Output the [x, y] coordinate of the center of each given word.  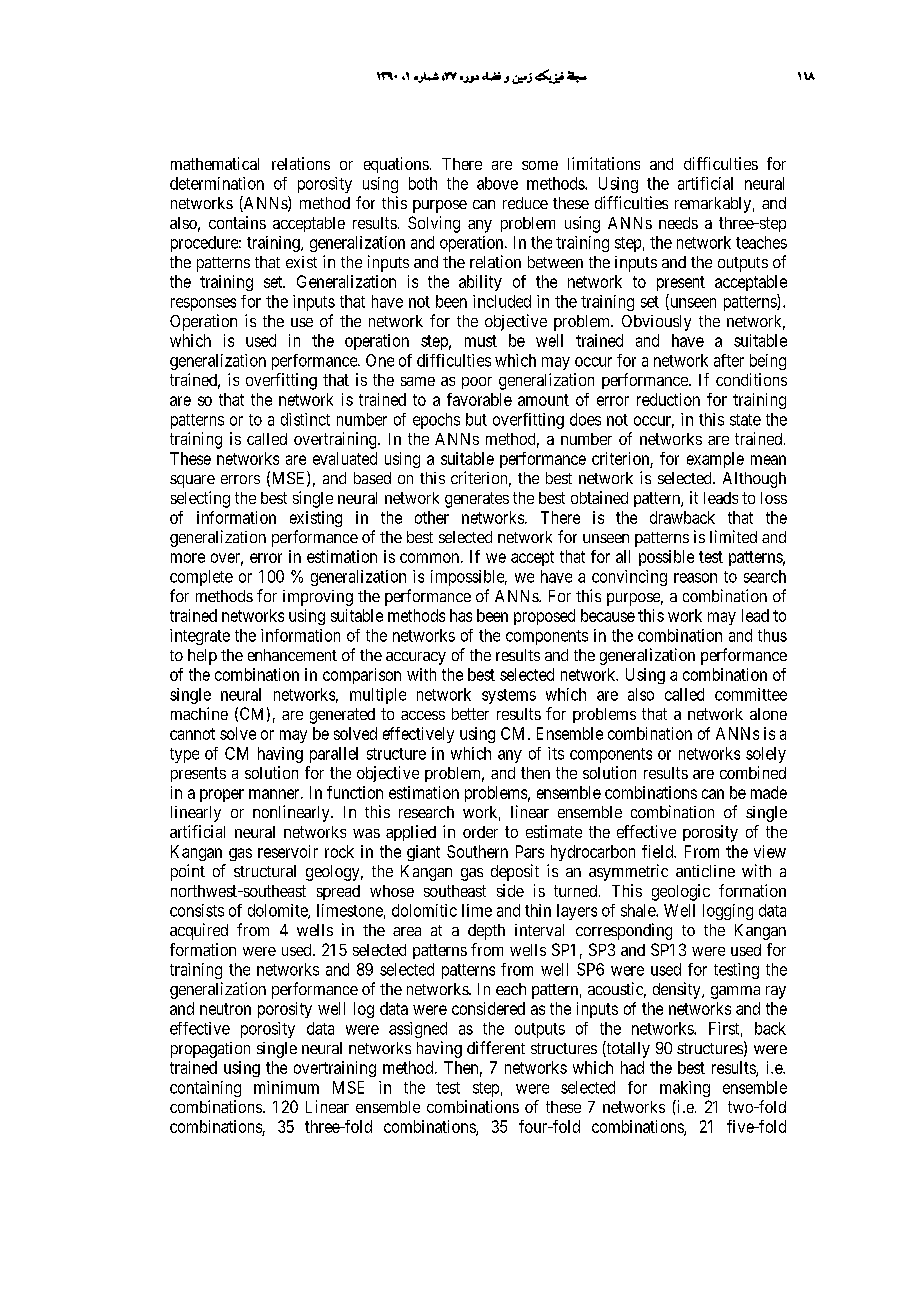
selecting [200, 499]
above [497, 183]
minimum [286, 1087]
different [496, 1047]
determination [217, 183]
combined [753, 772]
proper [222, 795]
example [715, 460]
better [470, 714]
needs [678, 223]
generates [477, 500]
